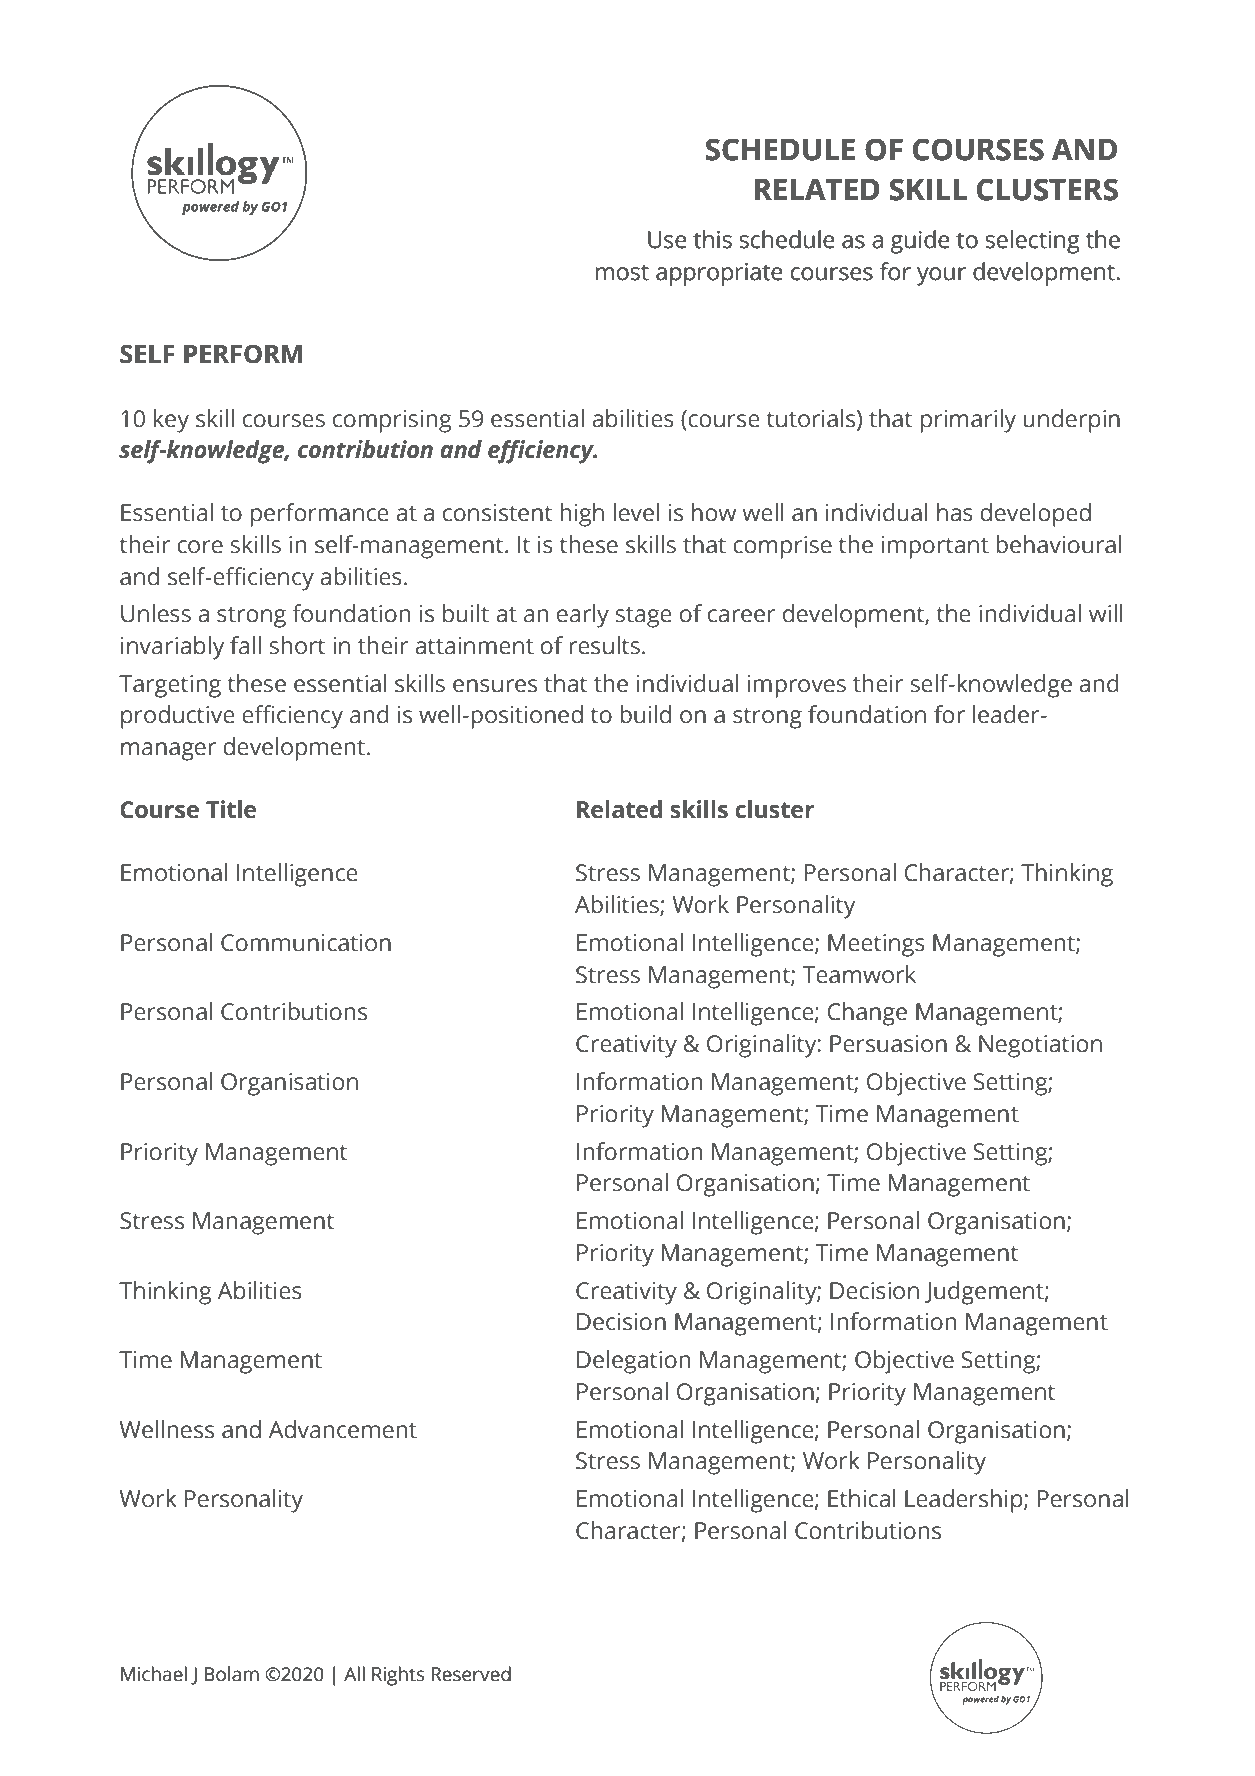 This document has width=1255, height=1776. Describe the element at coordinates (154, 1674) in the document. I see `Michael` at that location.
